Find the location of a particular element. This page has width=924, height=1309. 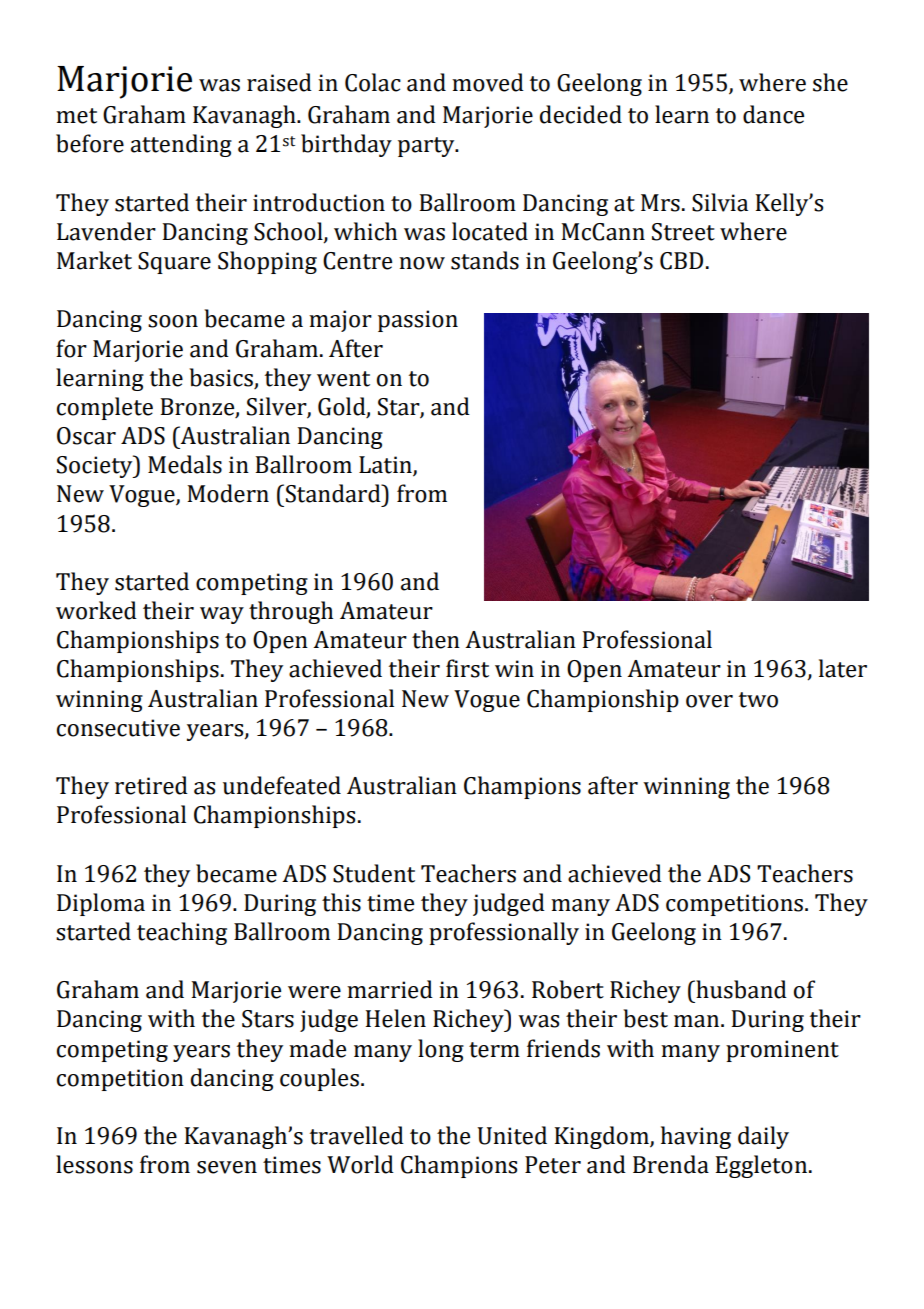

CBD is located at coordinates (681, 261).
